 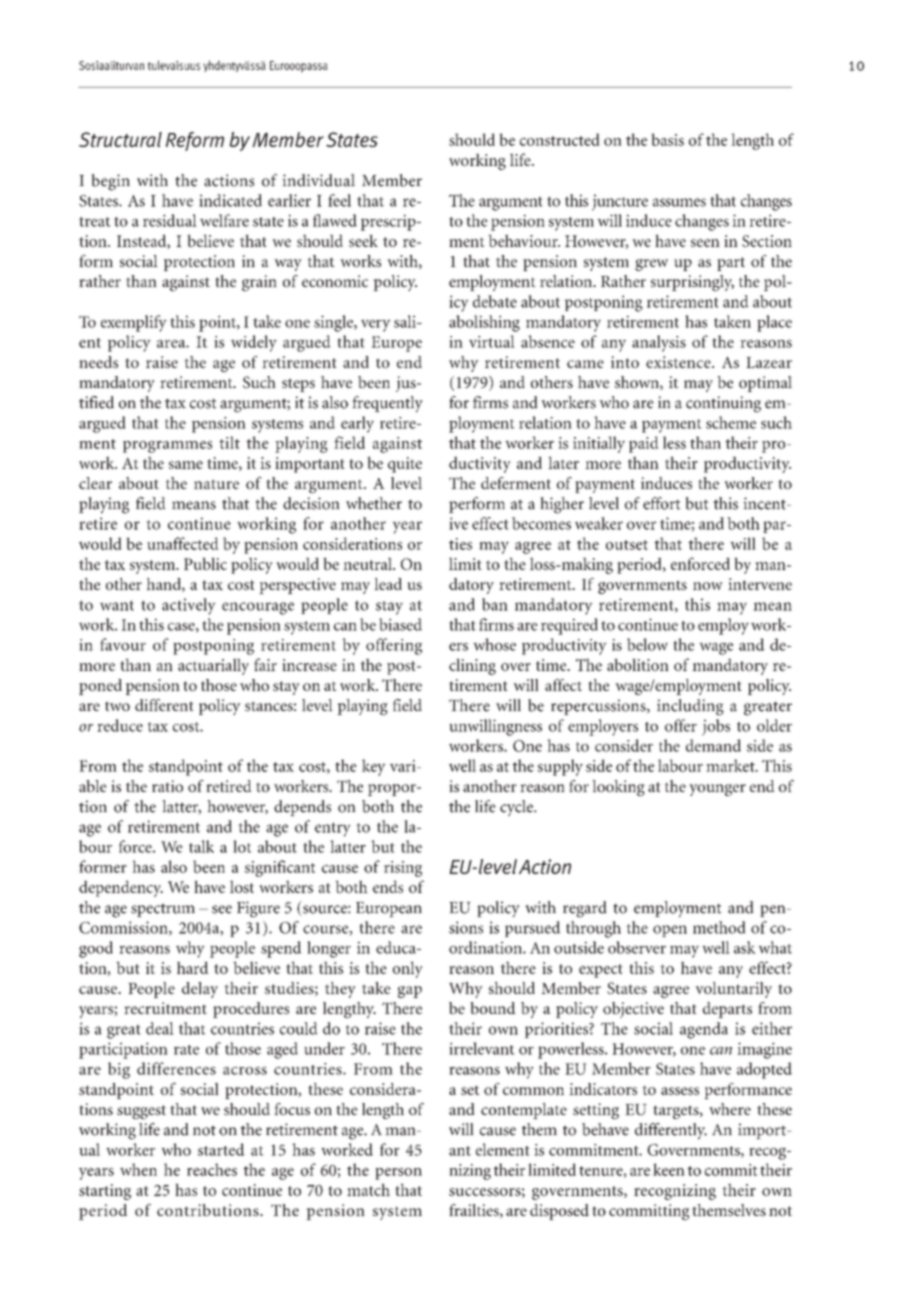 What do you see at coordinates (212, 1169) in the screenshot?
I see `reaches` at bounding box center [212, 1169].
